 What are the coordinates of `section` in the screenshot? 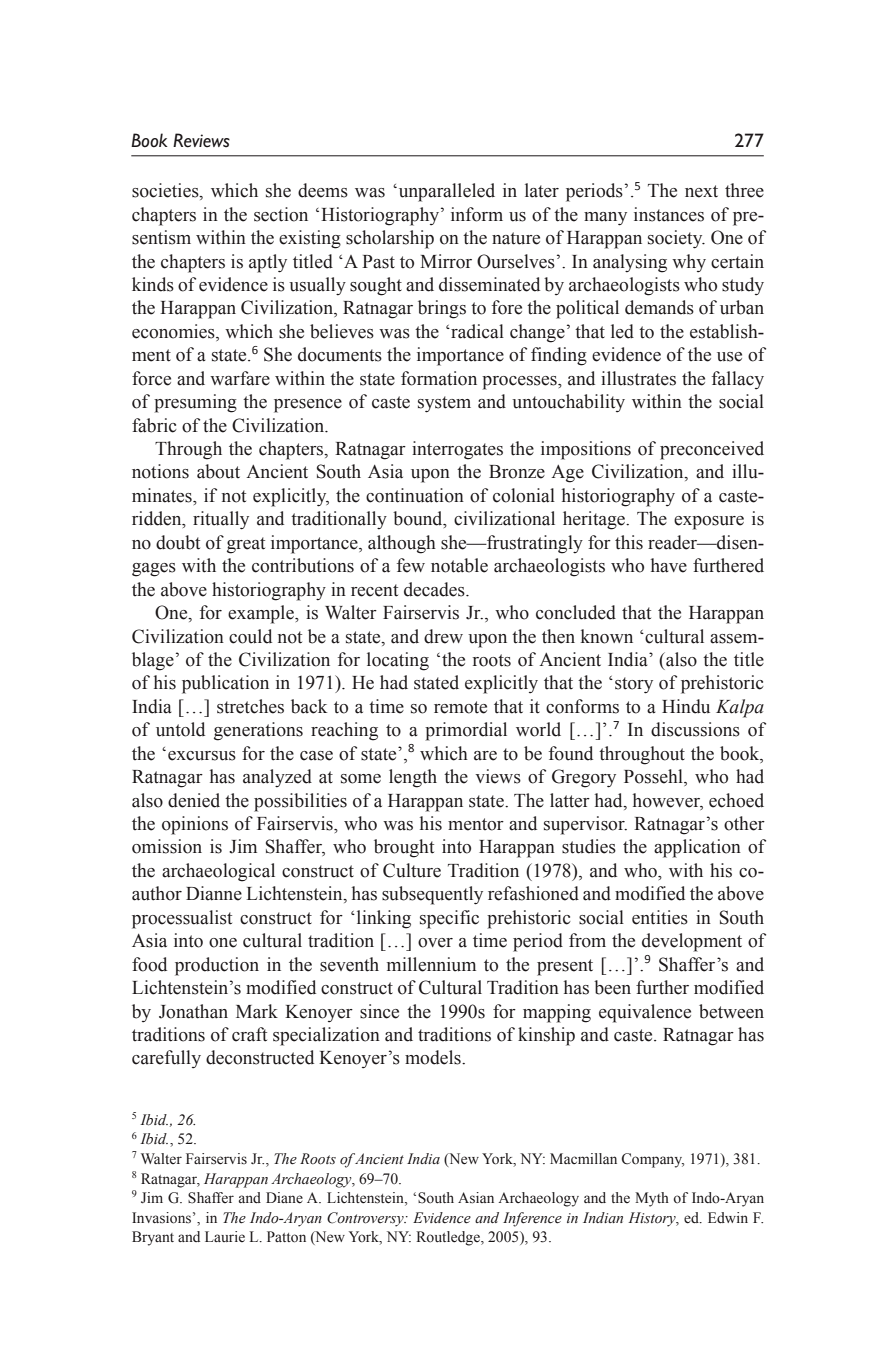 It's located at (281, 214).
